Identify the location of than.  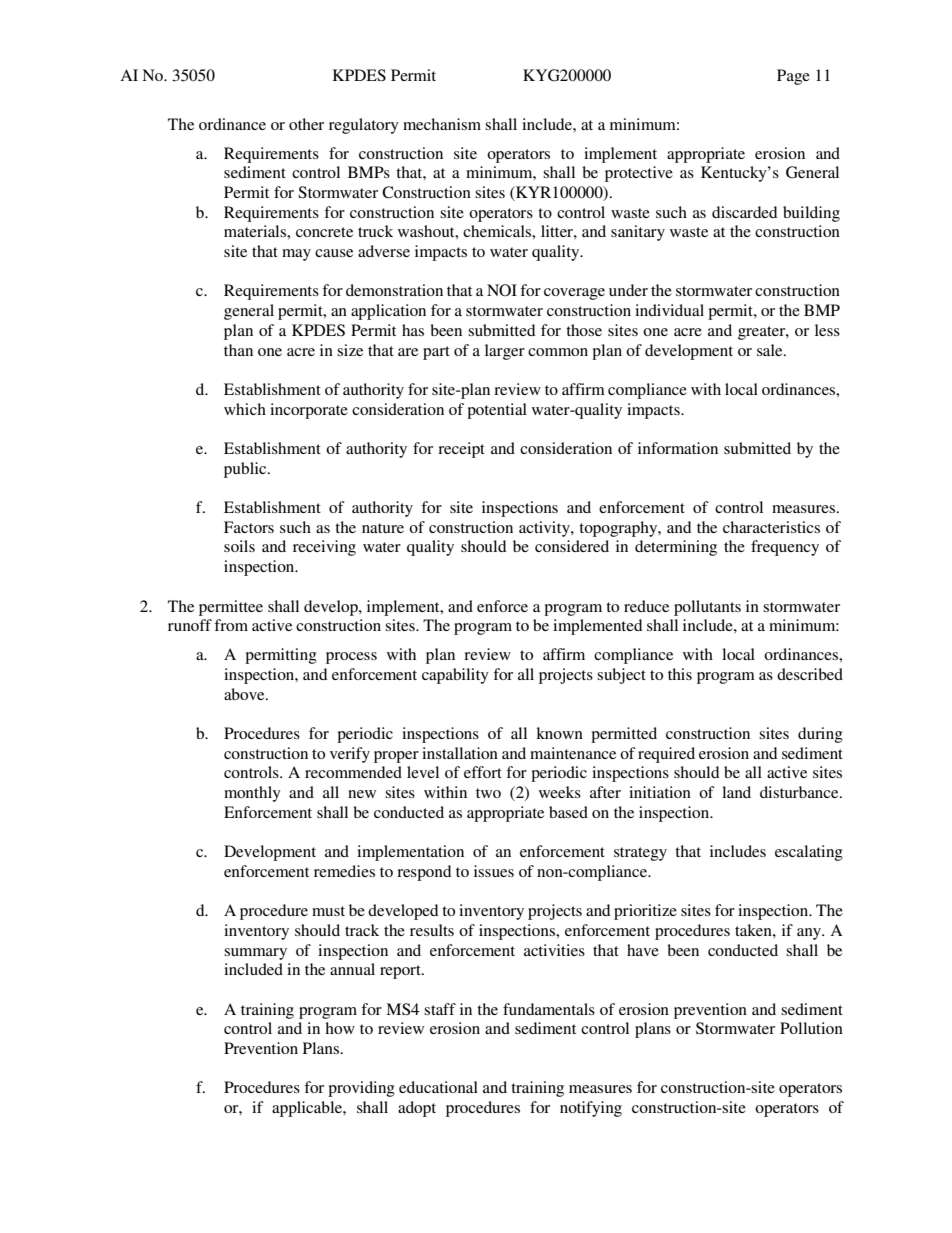
(238, 350).
